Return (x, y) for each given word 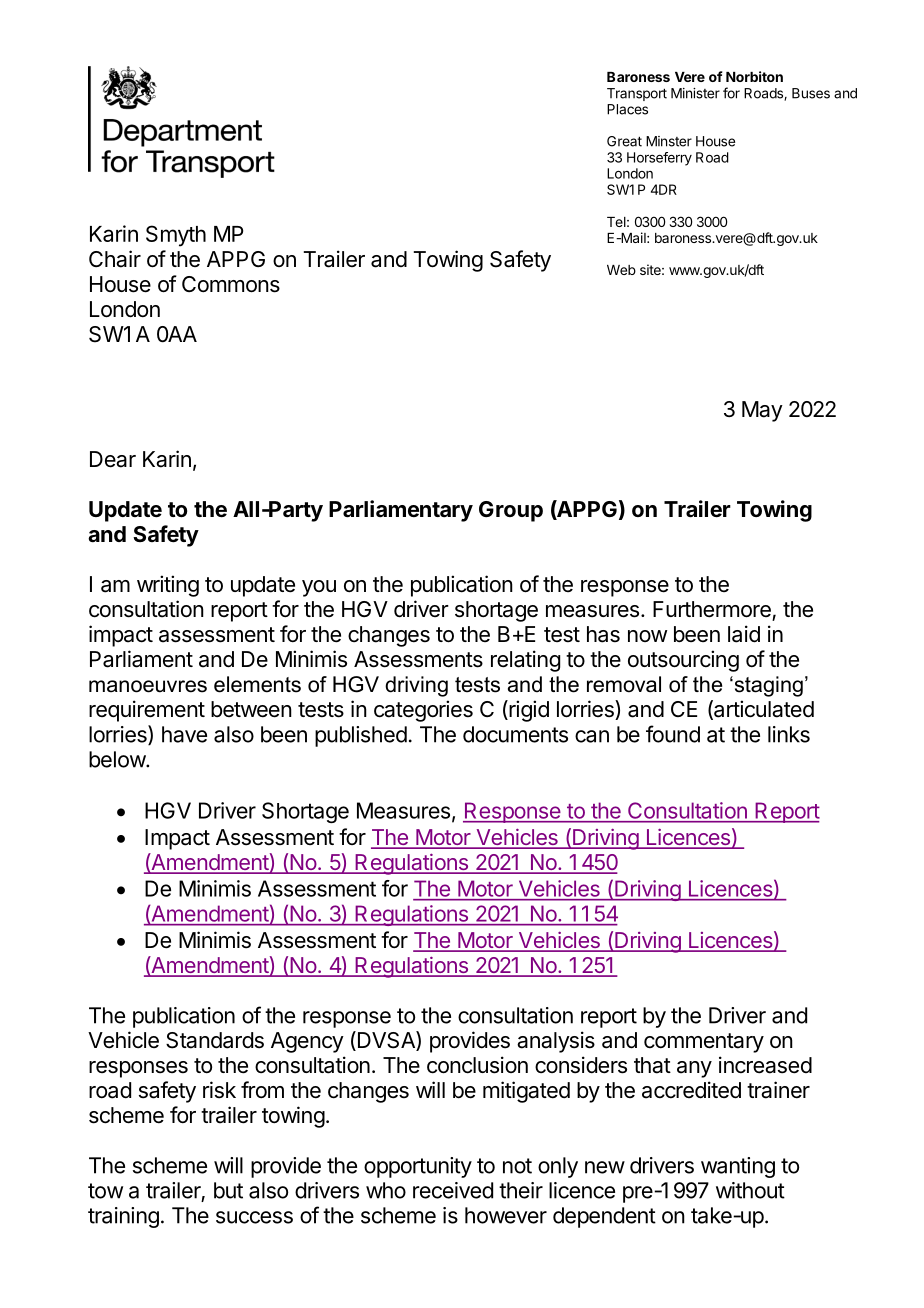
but (228, 1190)
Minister (695, 93)
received (453, 1190)
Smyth (176, 236)
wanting (738, 1167)
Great (624, 141)
